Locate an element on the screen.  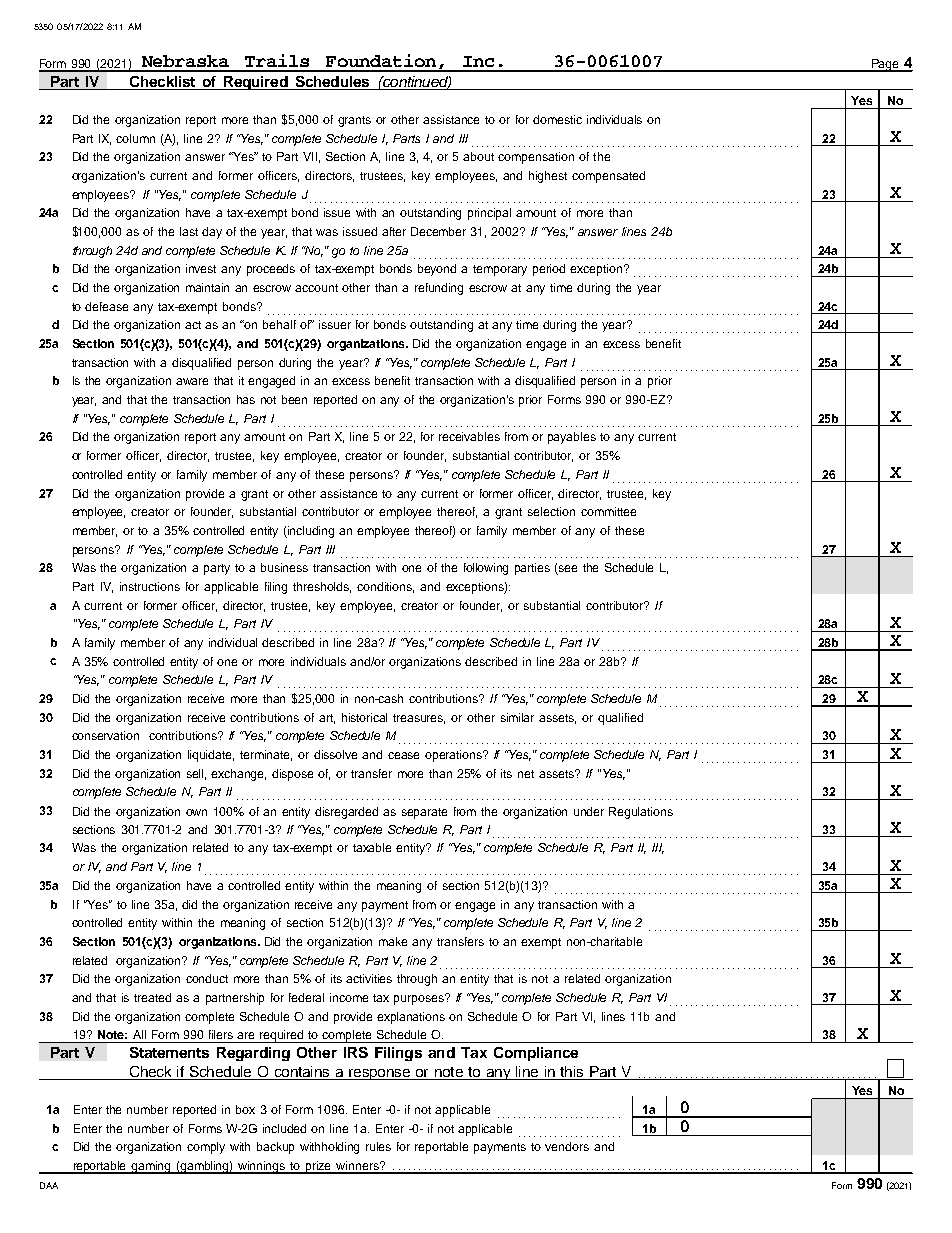
following is located at coordinates (486, 569).
